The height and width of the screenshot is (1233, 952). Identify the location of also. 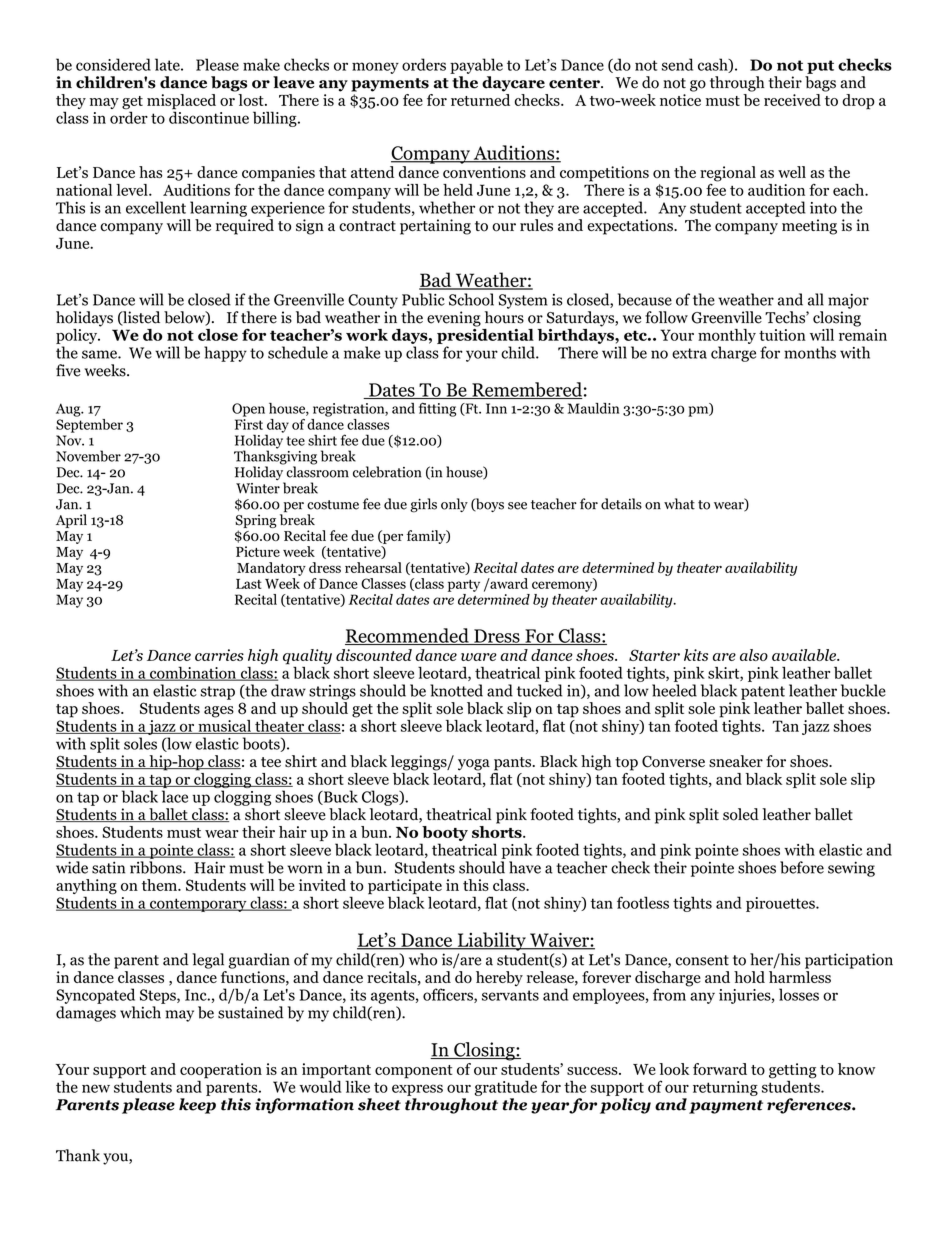
(754, 655).
